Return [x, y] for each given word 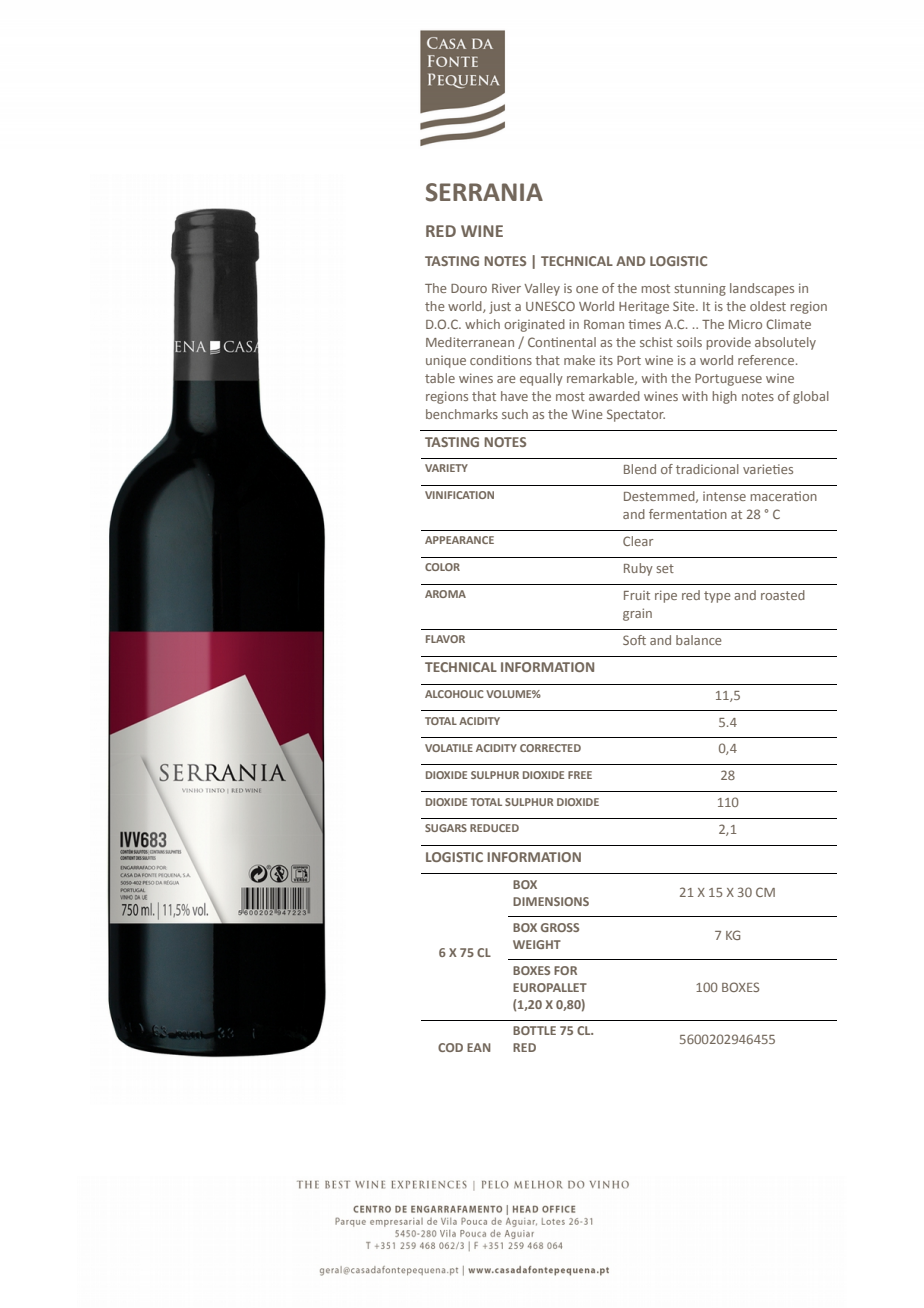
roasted [783, 595]
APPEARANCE [459, 540]
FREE [580, 775]
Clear [638, 541]
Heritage [644, 307]
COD [450, 1047]
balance [699, 640]
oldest [768, 306]
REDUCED [494, 828]
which [482, 324]
